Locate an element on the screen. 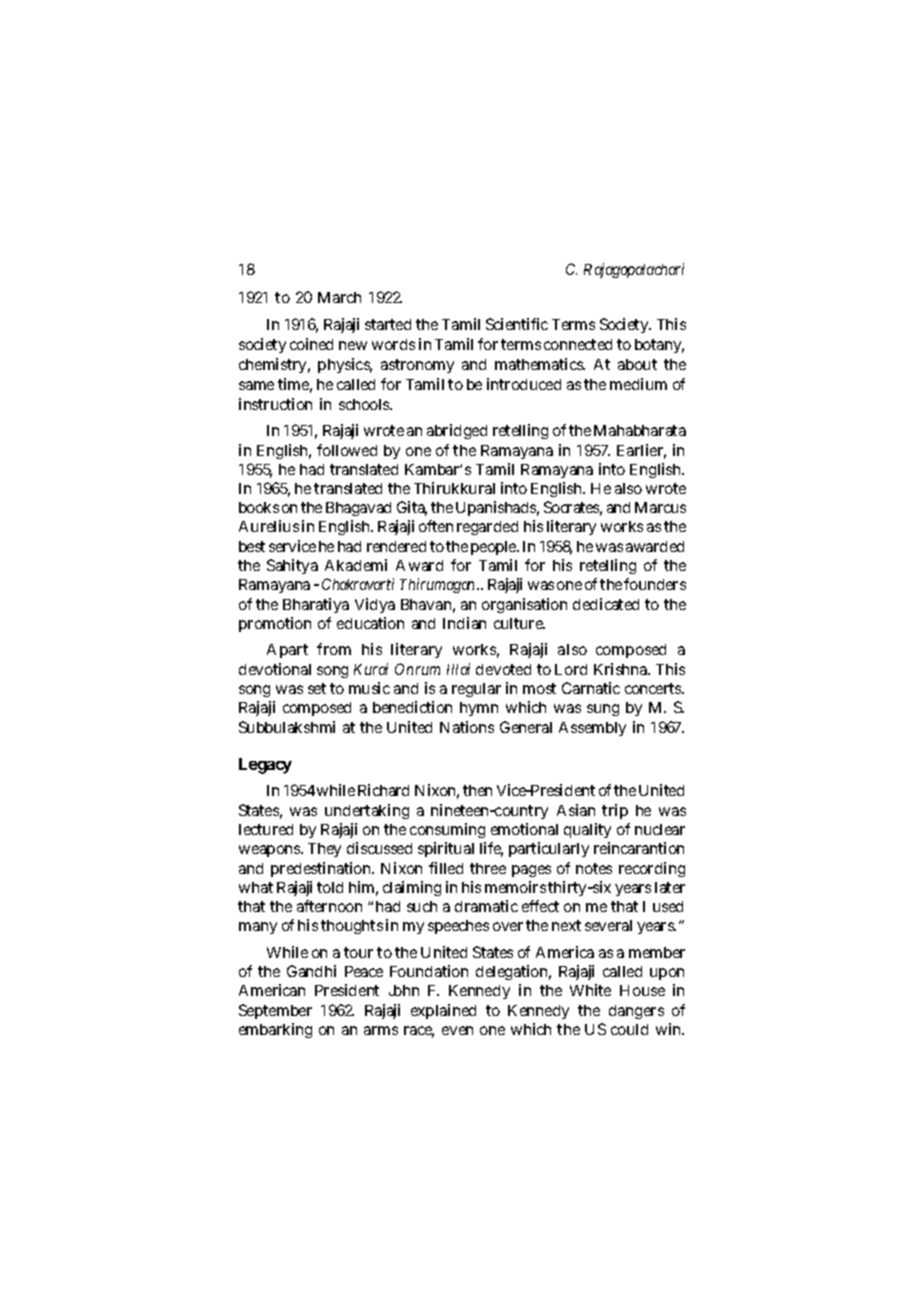 The width and height of the screenshot is (924, 1308). Scientific is located at coordinates (517, 324).
